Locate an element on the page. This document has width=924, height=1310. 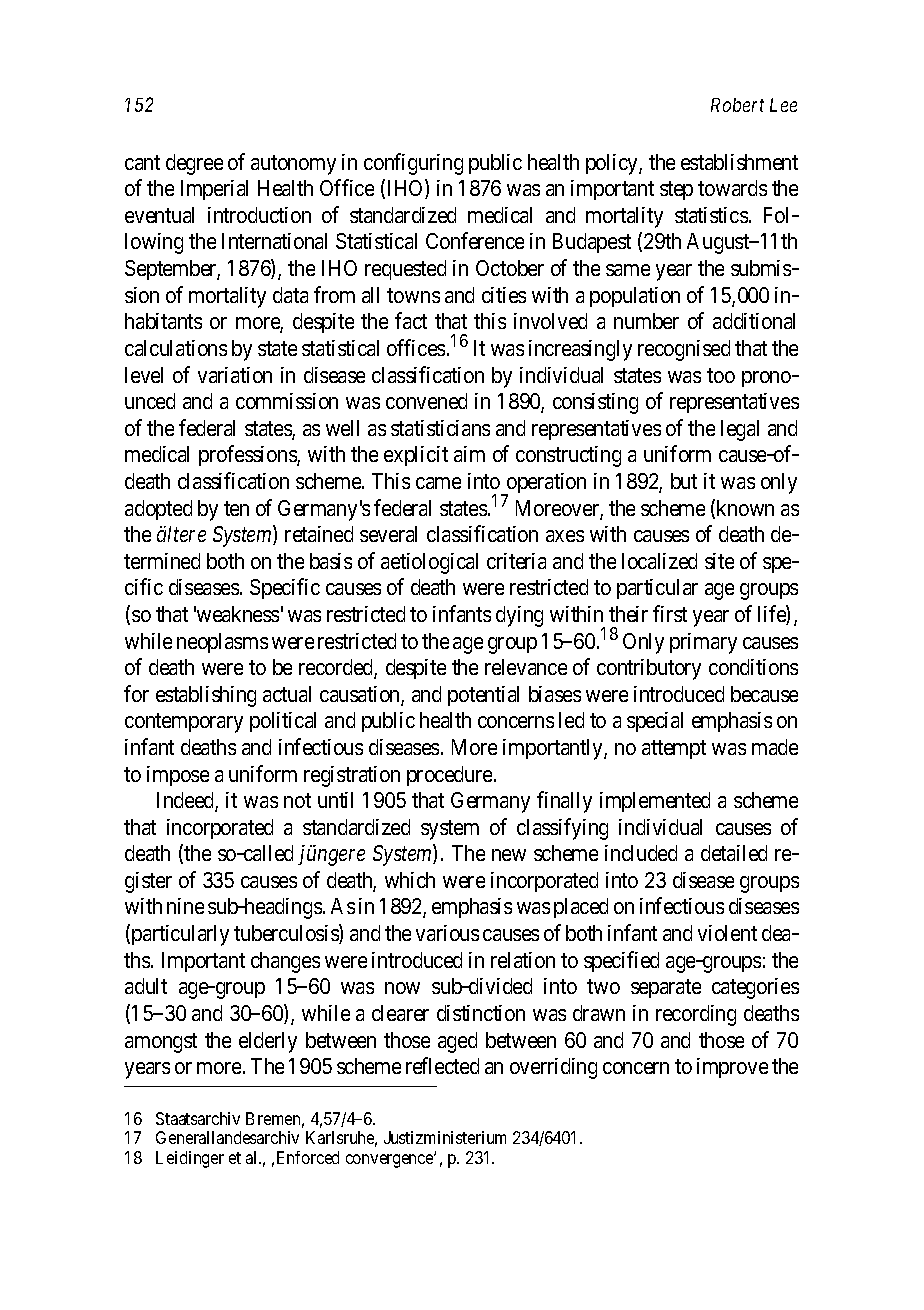
establishment is located at coordinates (739, 162).
